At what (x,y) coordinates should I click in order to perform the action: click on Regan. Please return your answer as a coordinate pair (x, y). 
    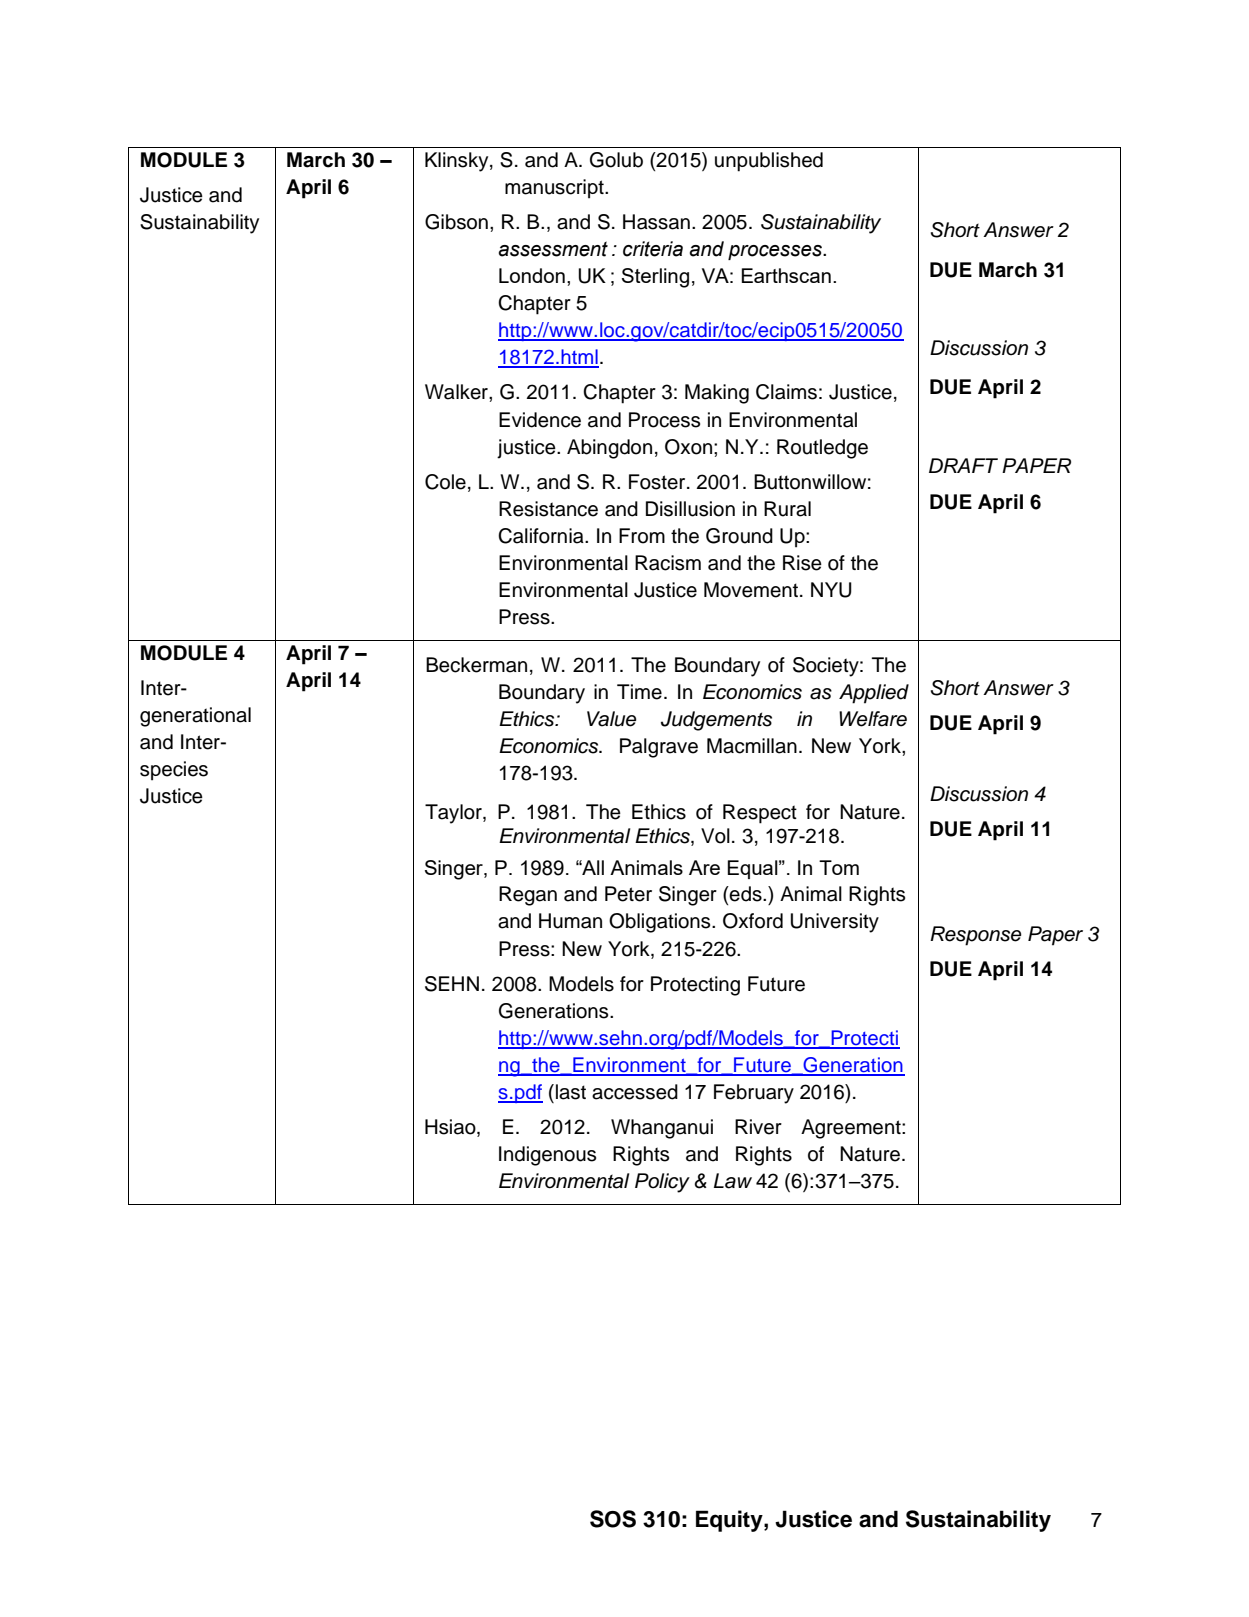
    Looking at the image, I should click on (528, 896).
